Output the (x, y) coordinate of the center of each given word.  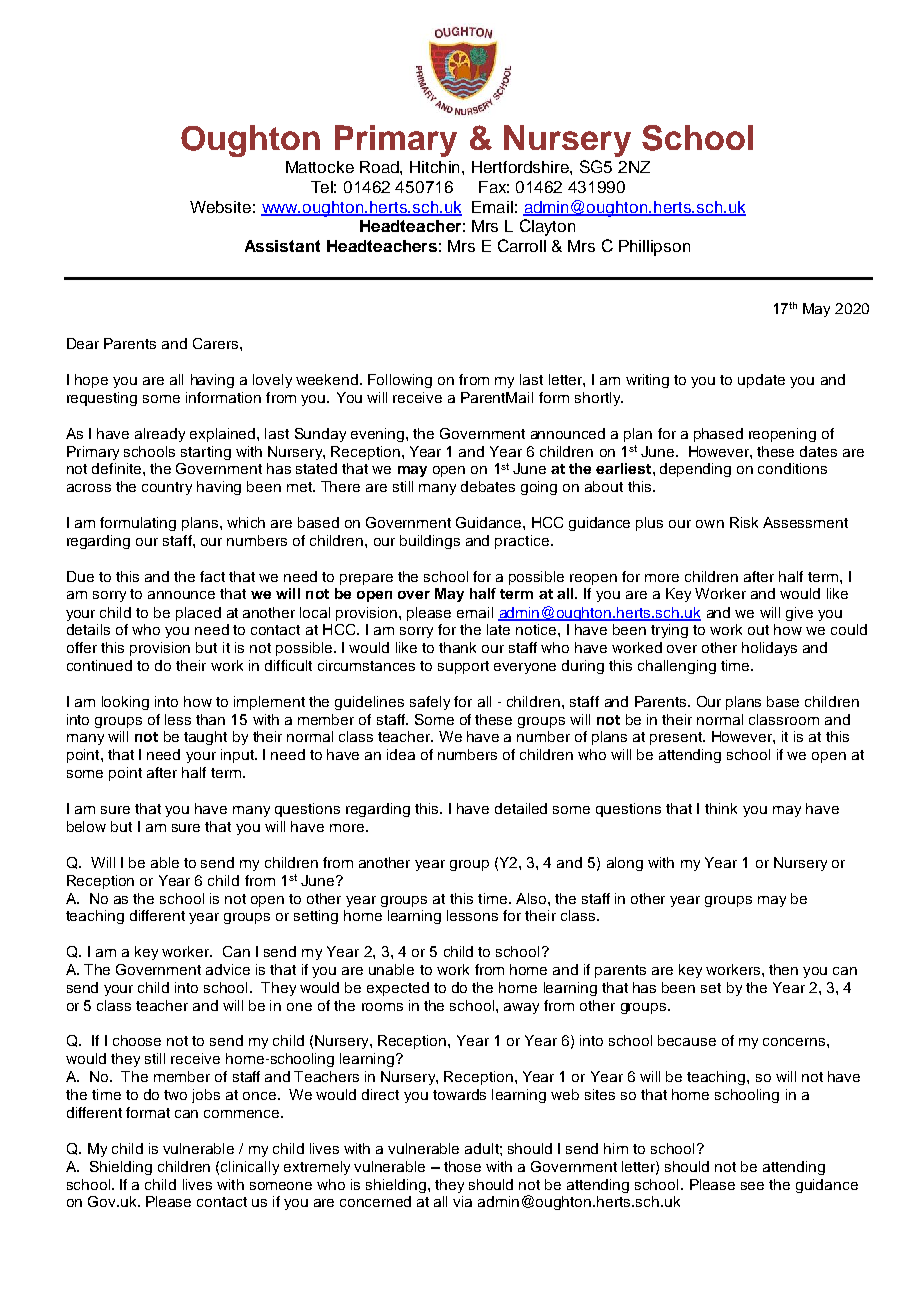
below (86, 826)
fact (212, 576)
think (721, 808)
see (752, 1186)
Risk (744, 522)
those (462, 1166)
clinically (250, 1168)
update (761, 381)
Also (531, 898)
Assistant (282, 246)
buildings (430, 542)
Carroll (522, 245)
